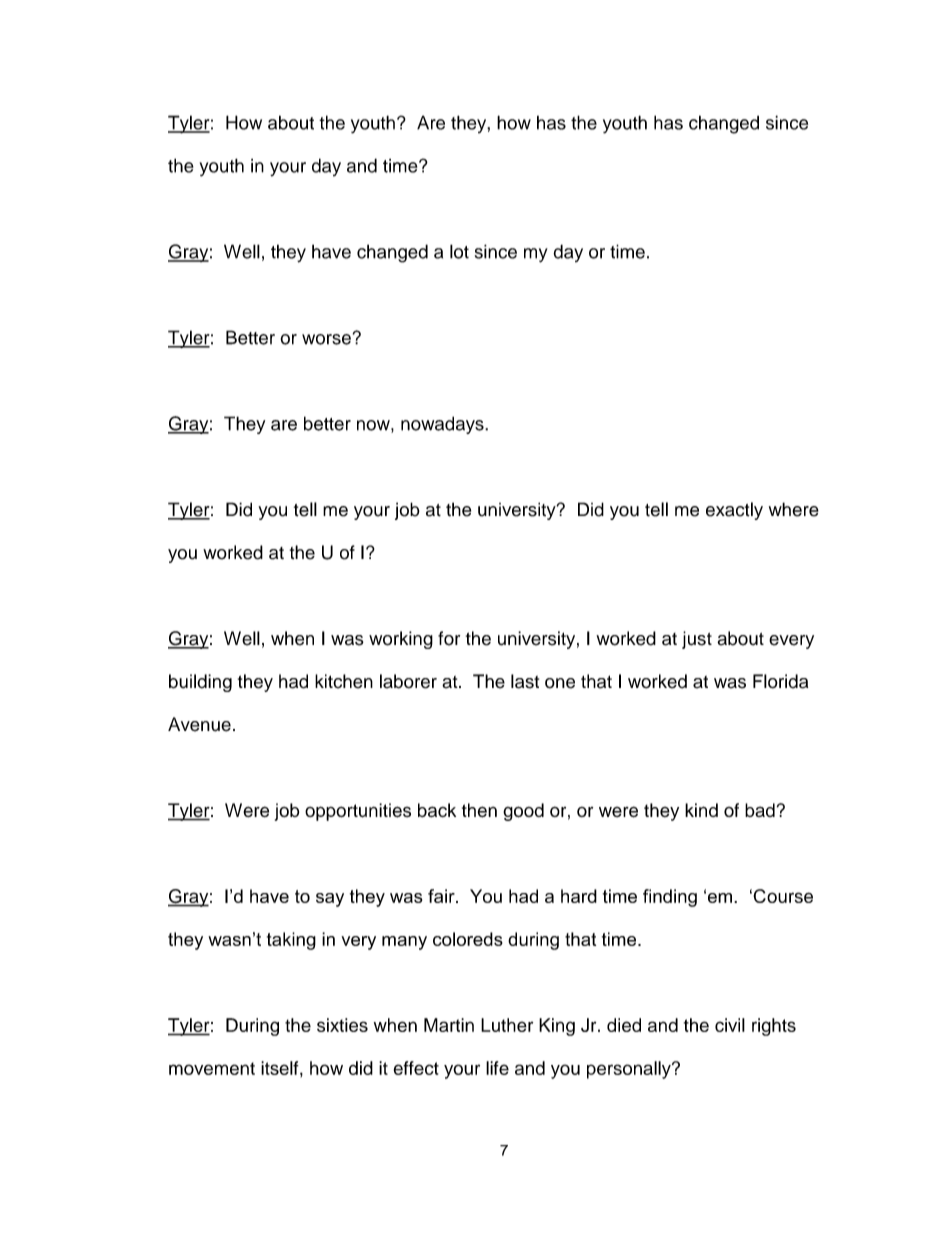  I want to click on movement, so click(212, 1068).
